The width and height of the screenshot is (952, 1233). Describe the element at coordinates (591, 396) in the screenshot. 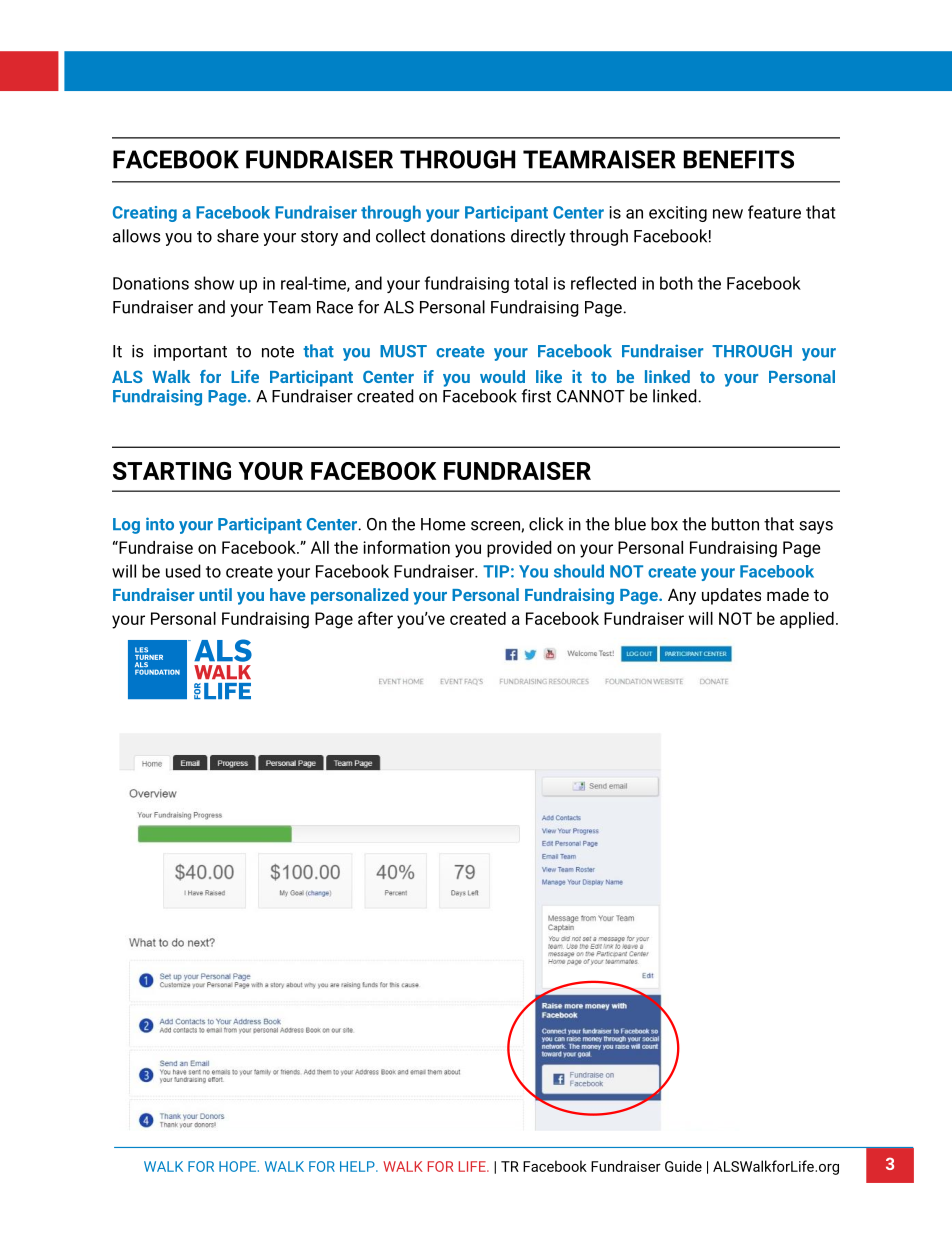

I see `CANNOT` at that location.
